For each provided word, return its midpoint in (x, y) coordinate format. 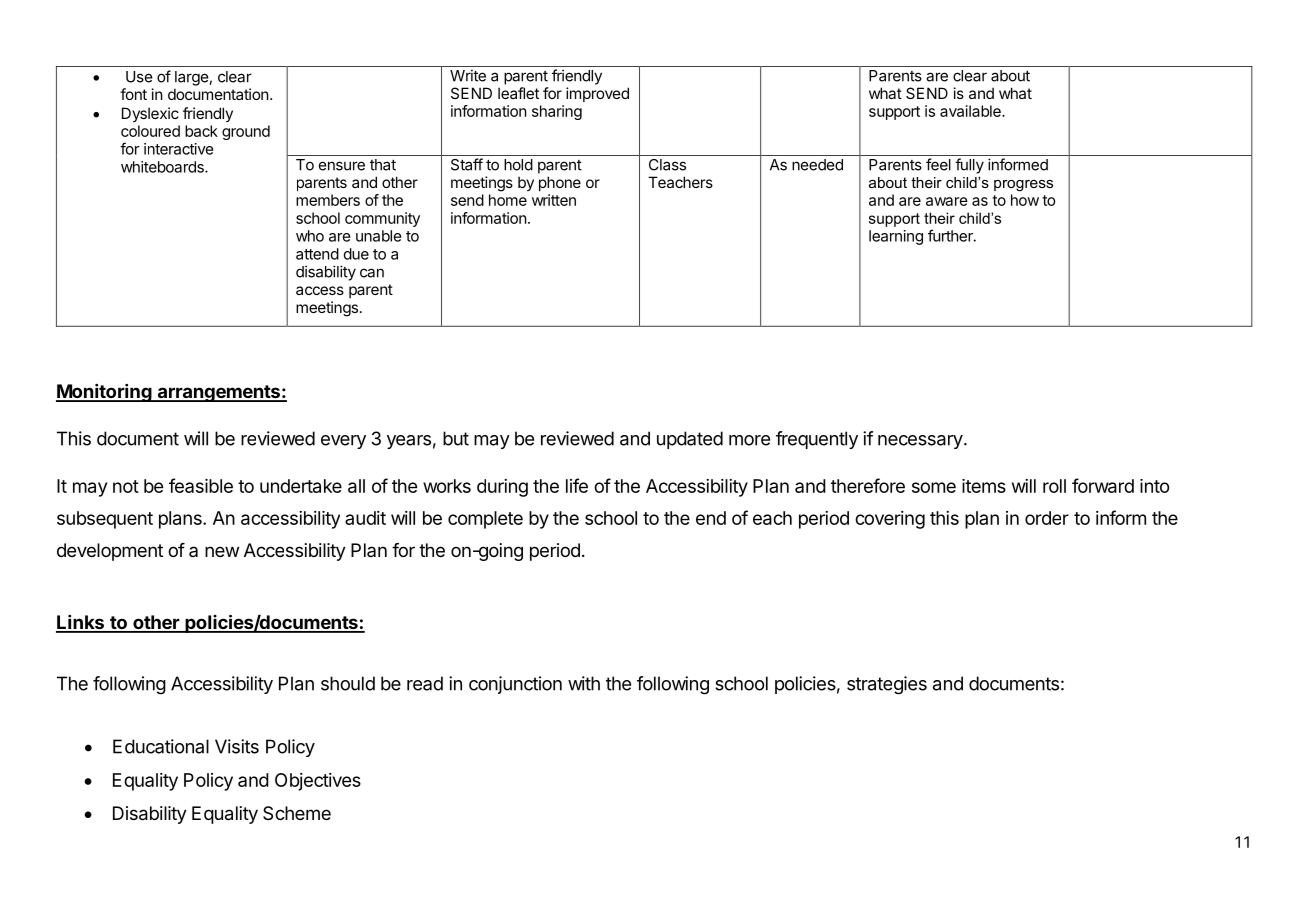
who (310, 236)
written (554, 200)
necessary (920, 442)
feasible (201, 485)
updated (690, 440)
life (577, 485)
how (1025, 200)
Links (81, 623)
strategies (887, 685)
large (192, 78)
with (584, 683)
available (971, 111)
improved (597, 94)
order (1047, 518)
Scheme (297, 813)
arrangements (218, 393)
